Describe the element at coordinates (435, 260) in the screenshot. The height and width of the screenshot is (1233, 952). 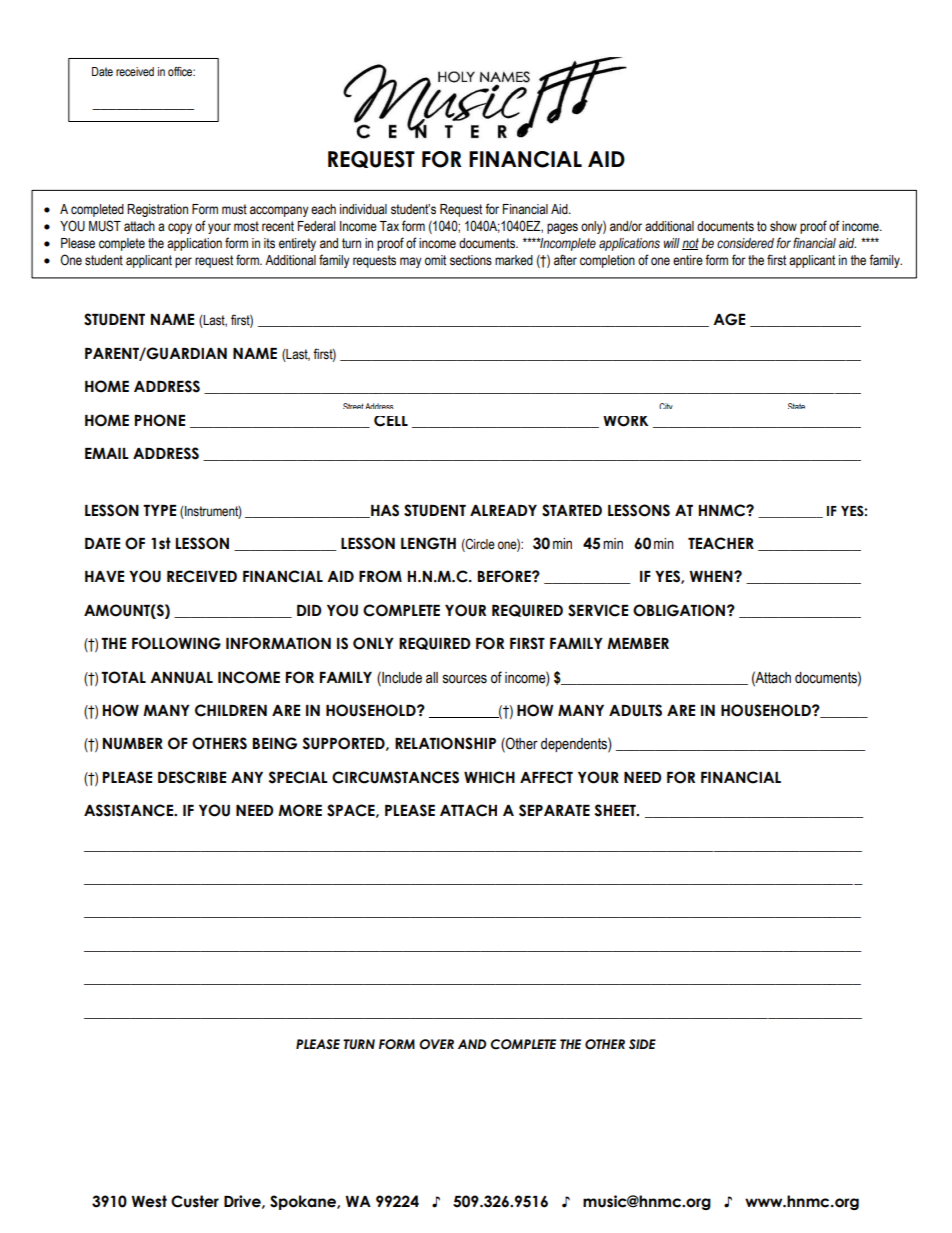
I see `omit` at that location.
